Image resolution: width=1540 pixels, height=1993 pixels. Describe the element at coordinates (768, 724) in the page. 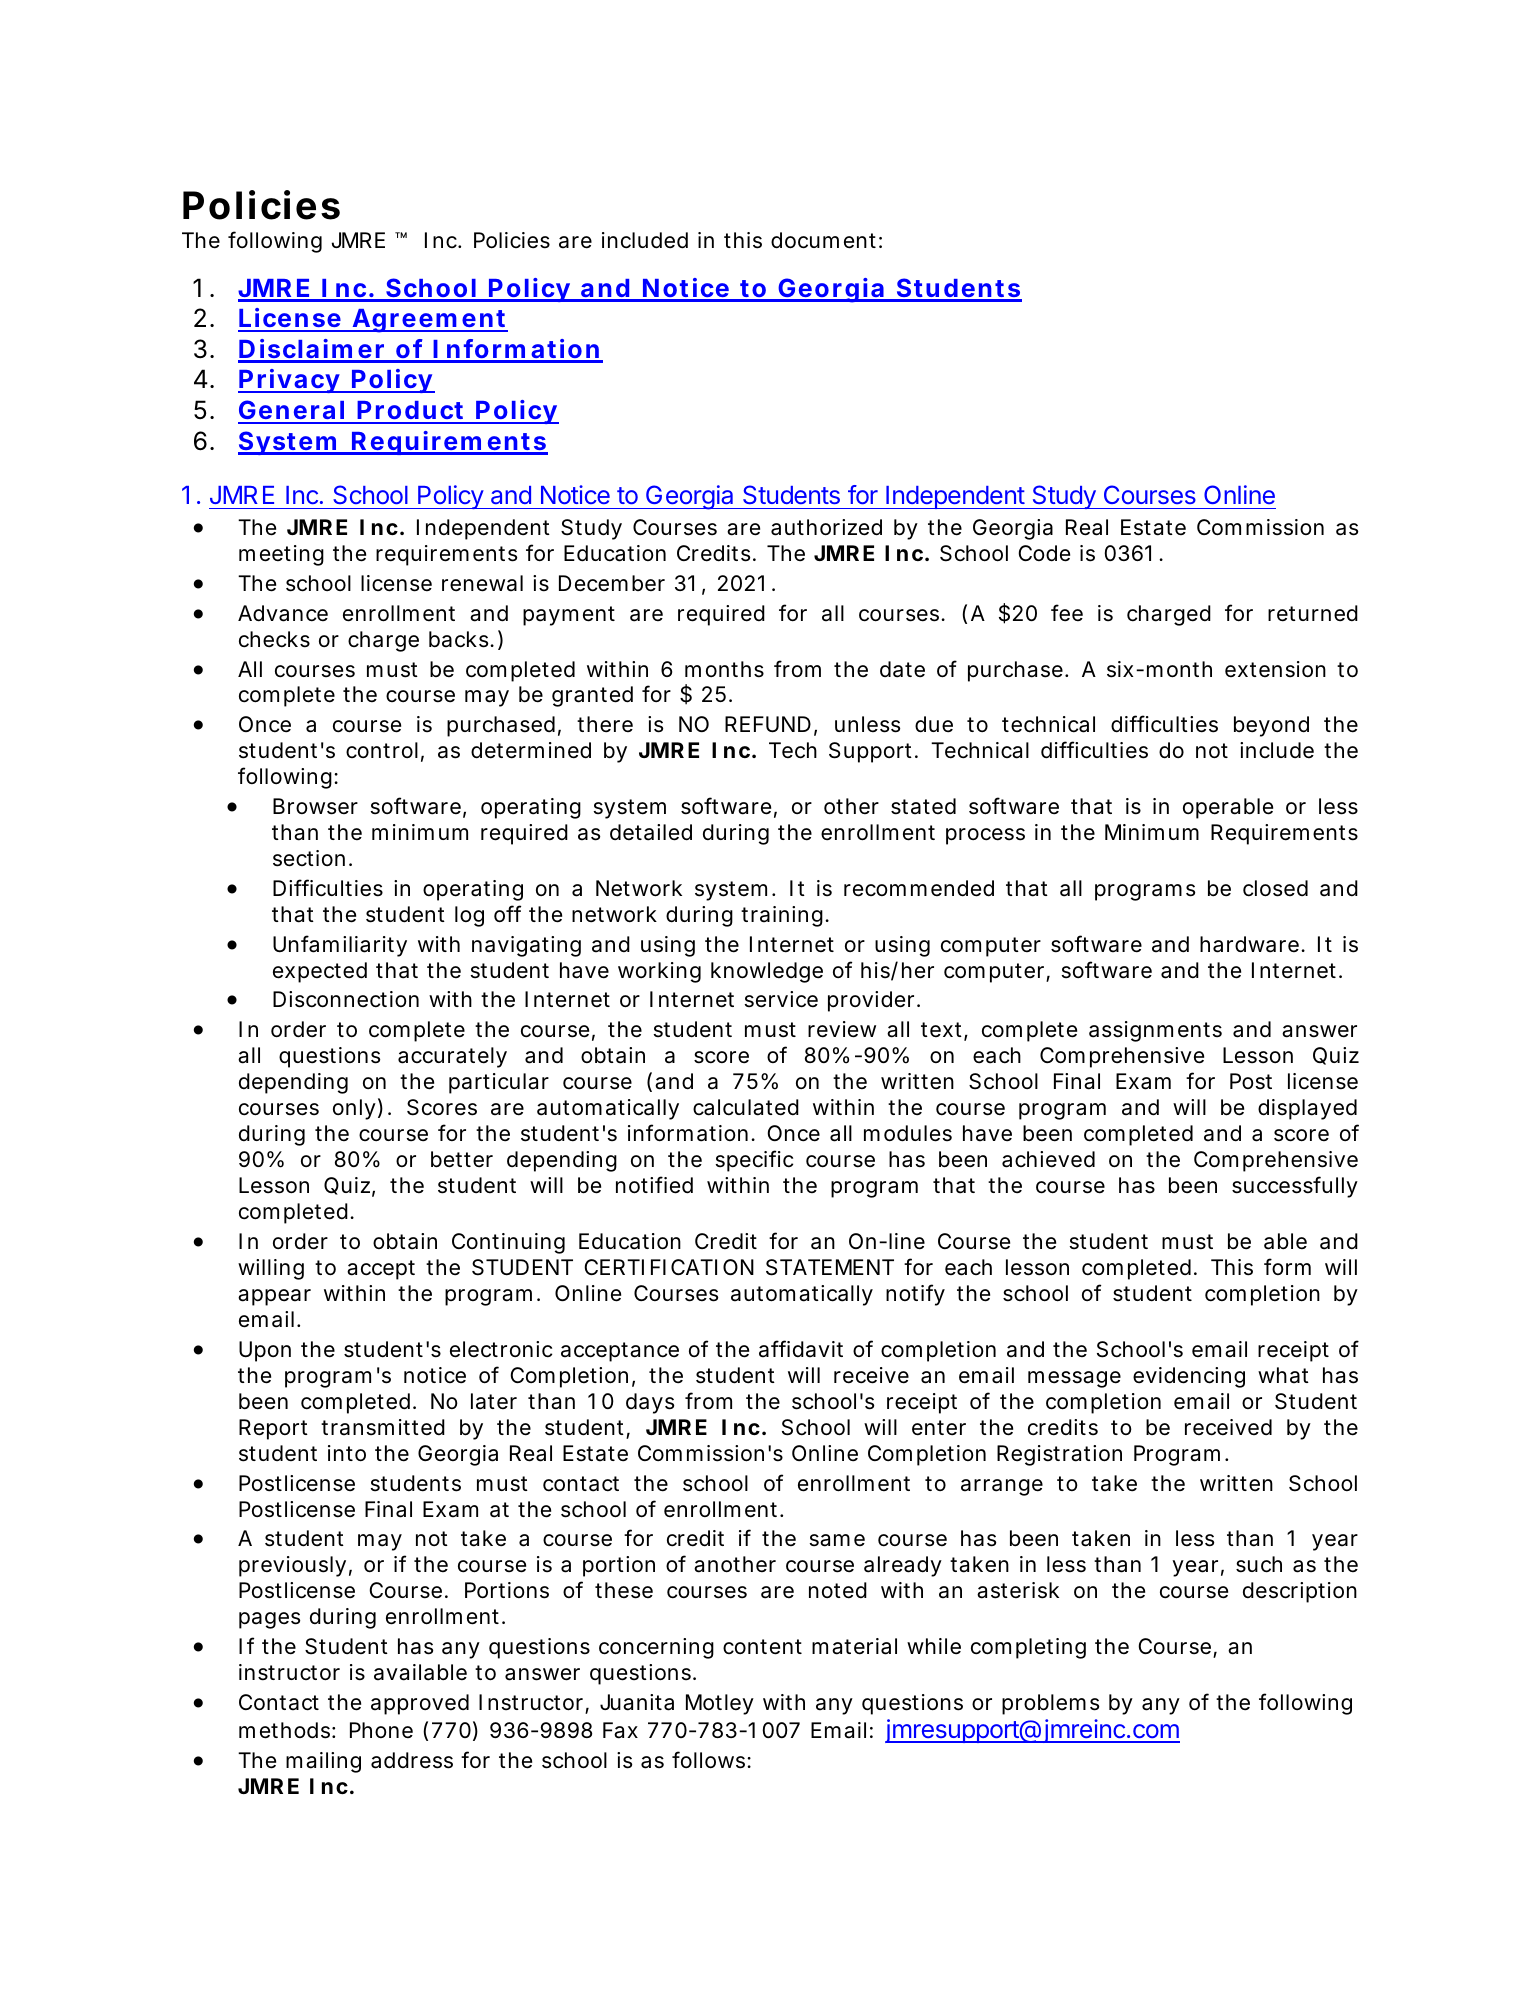

I see `REFUND` at that location.
